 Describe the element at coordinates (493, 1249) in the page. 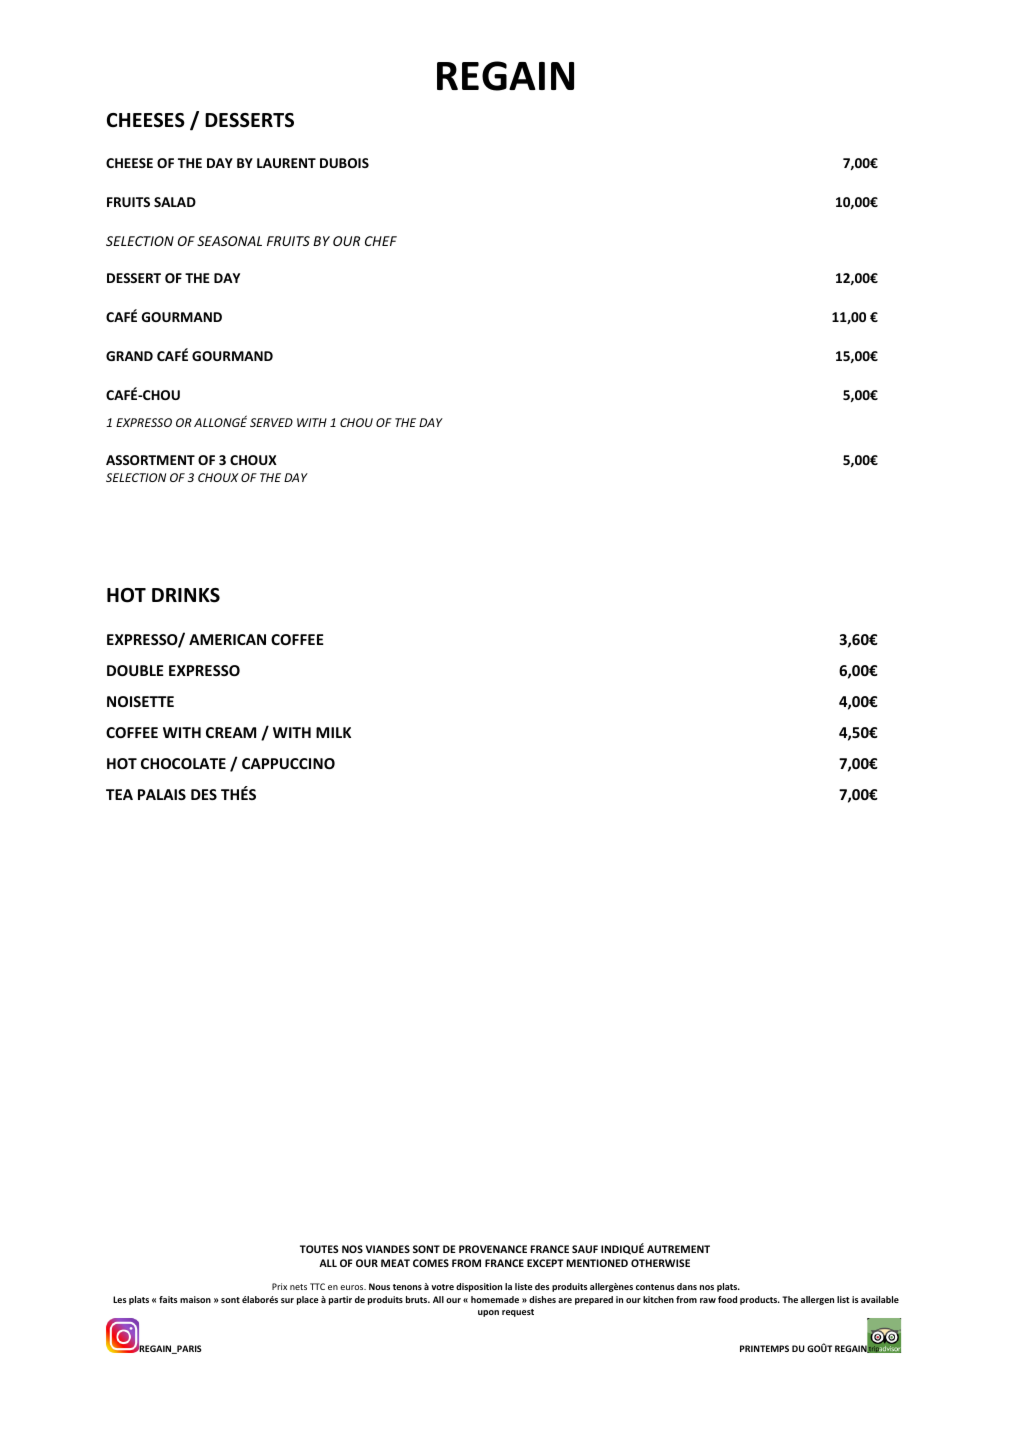

I see `PROVENANCE` at that location.
